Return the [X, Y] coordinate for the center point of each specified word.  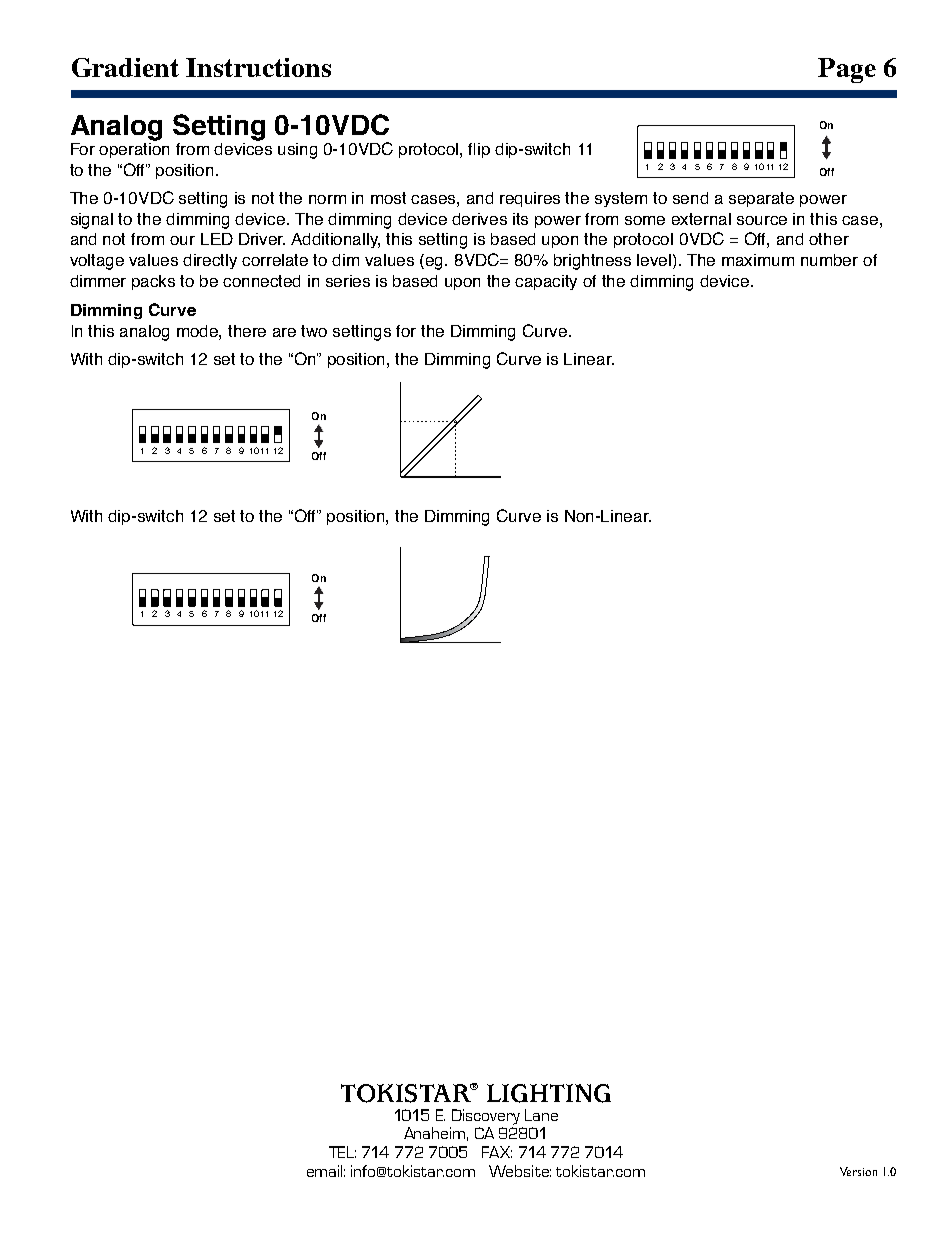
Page [847, 70]
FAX [497, 1152]
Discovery [486, 1117]
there [247, 331]
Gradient [125, 67]
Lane [541, 1115]
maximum [758, 260]
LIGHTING [549, 1093]
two [314, 331]
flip [479, 150]
